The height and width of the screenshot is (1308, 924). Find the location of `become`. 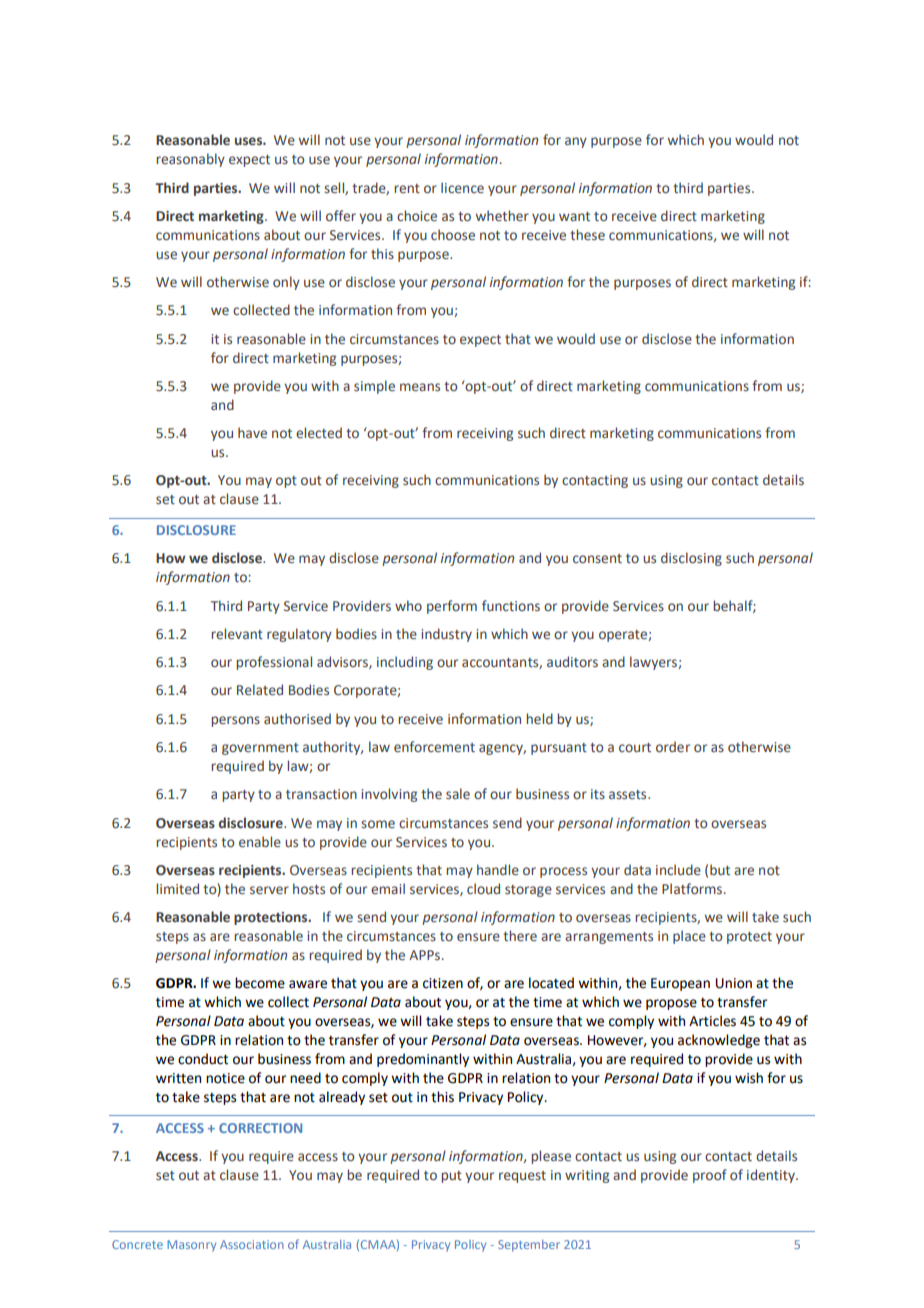

become is located at coordinates (260, 983).
